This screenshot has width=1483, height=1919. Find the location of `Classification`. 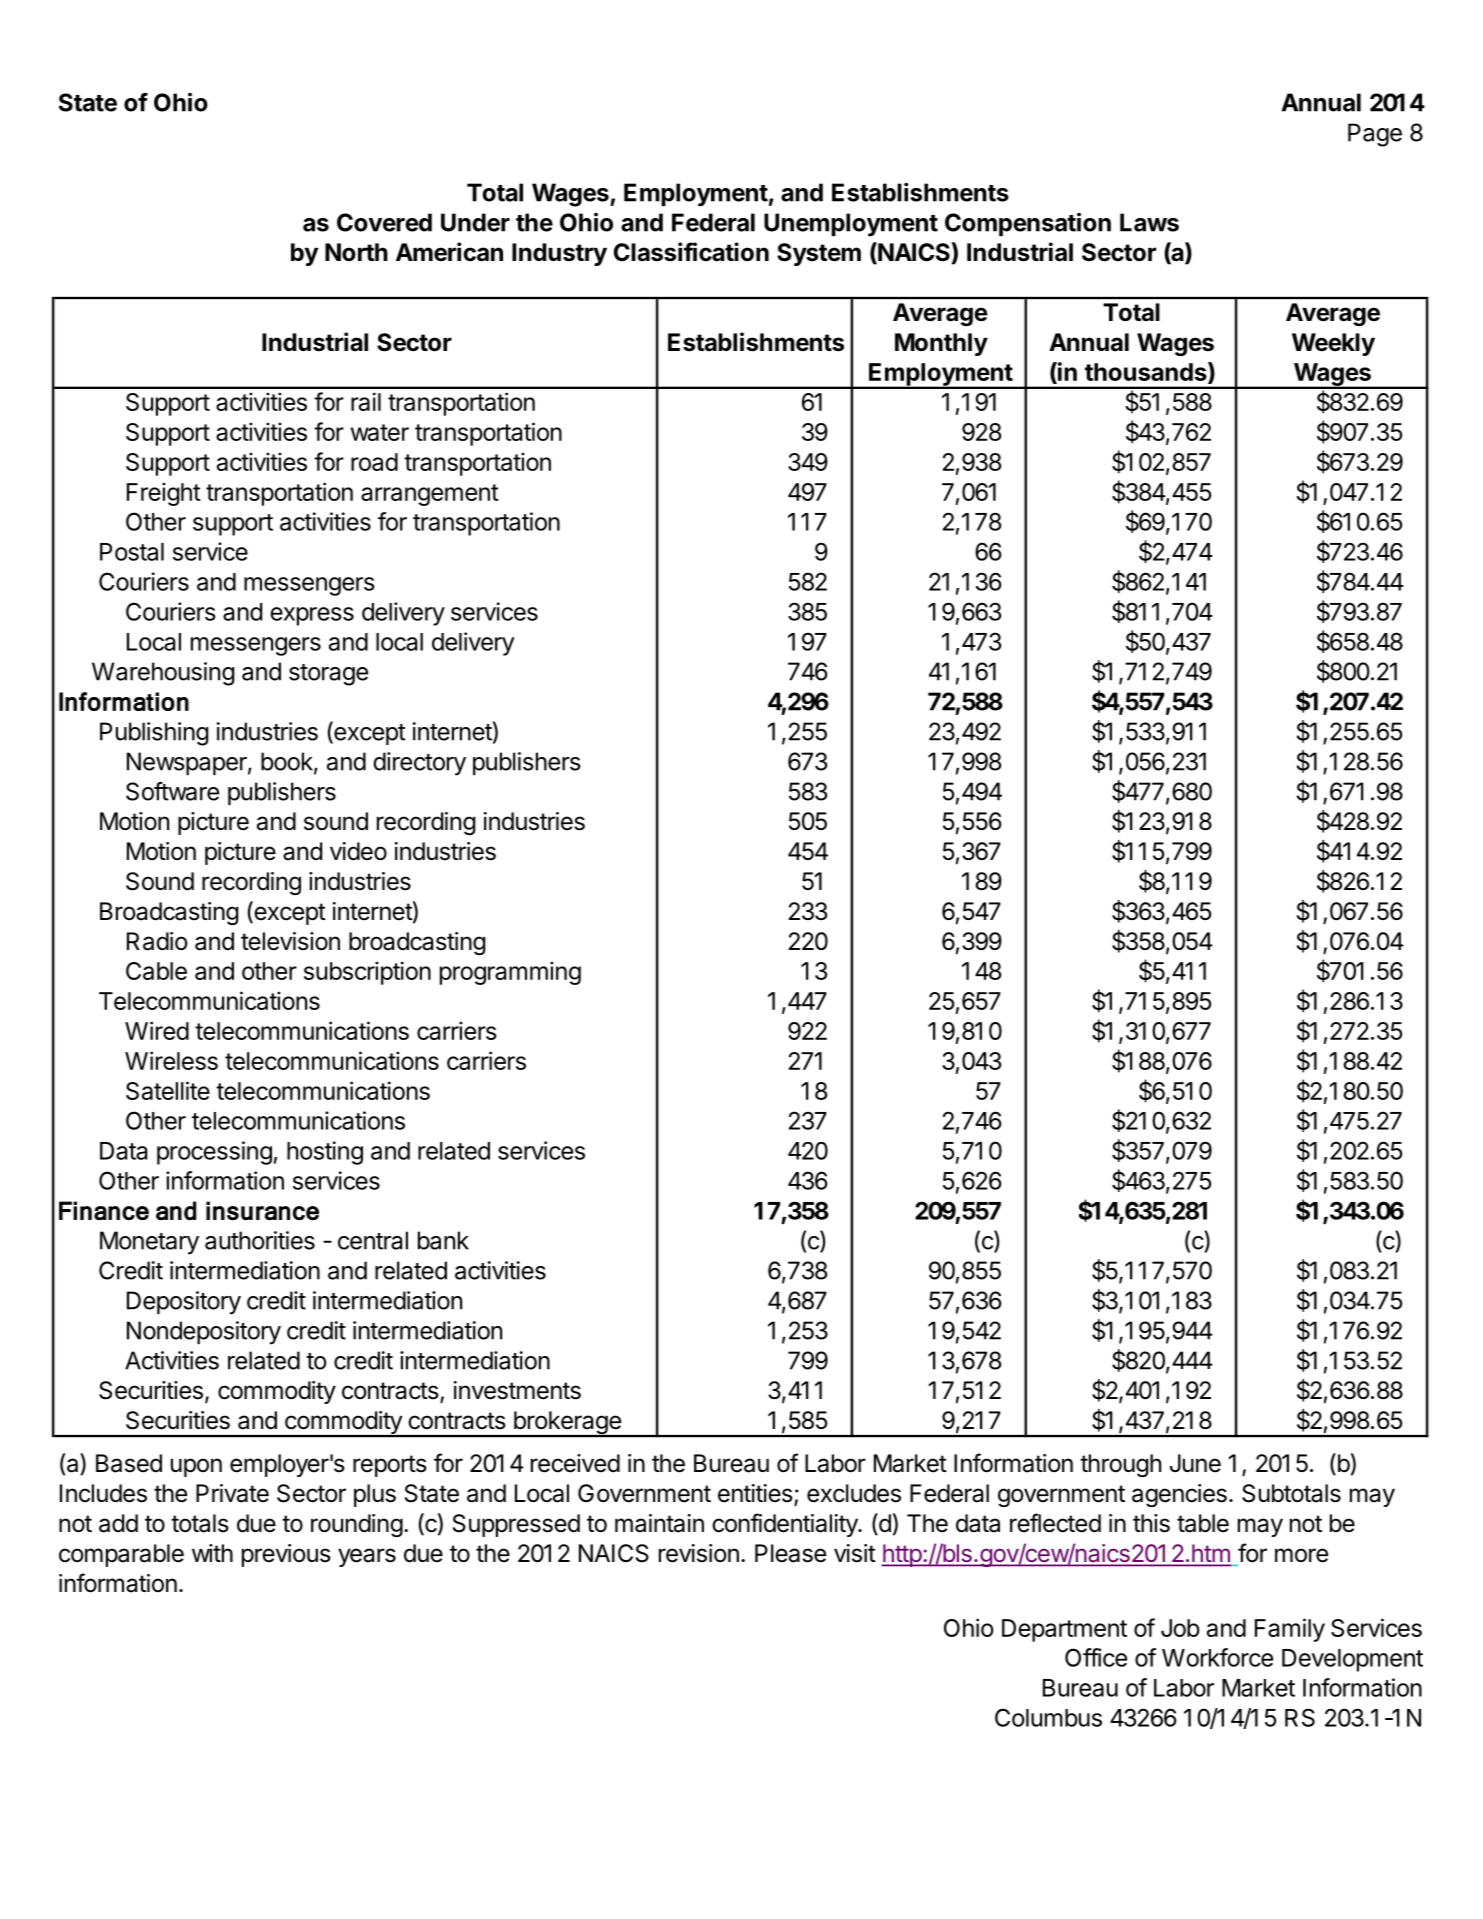

Classification is located at coordinates (691, 252).
